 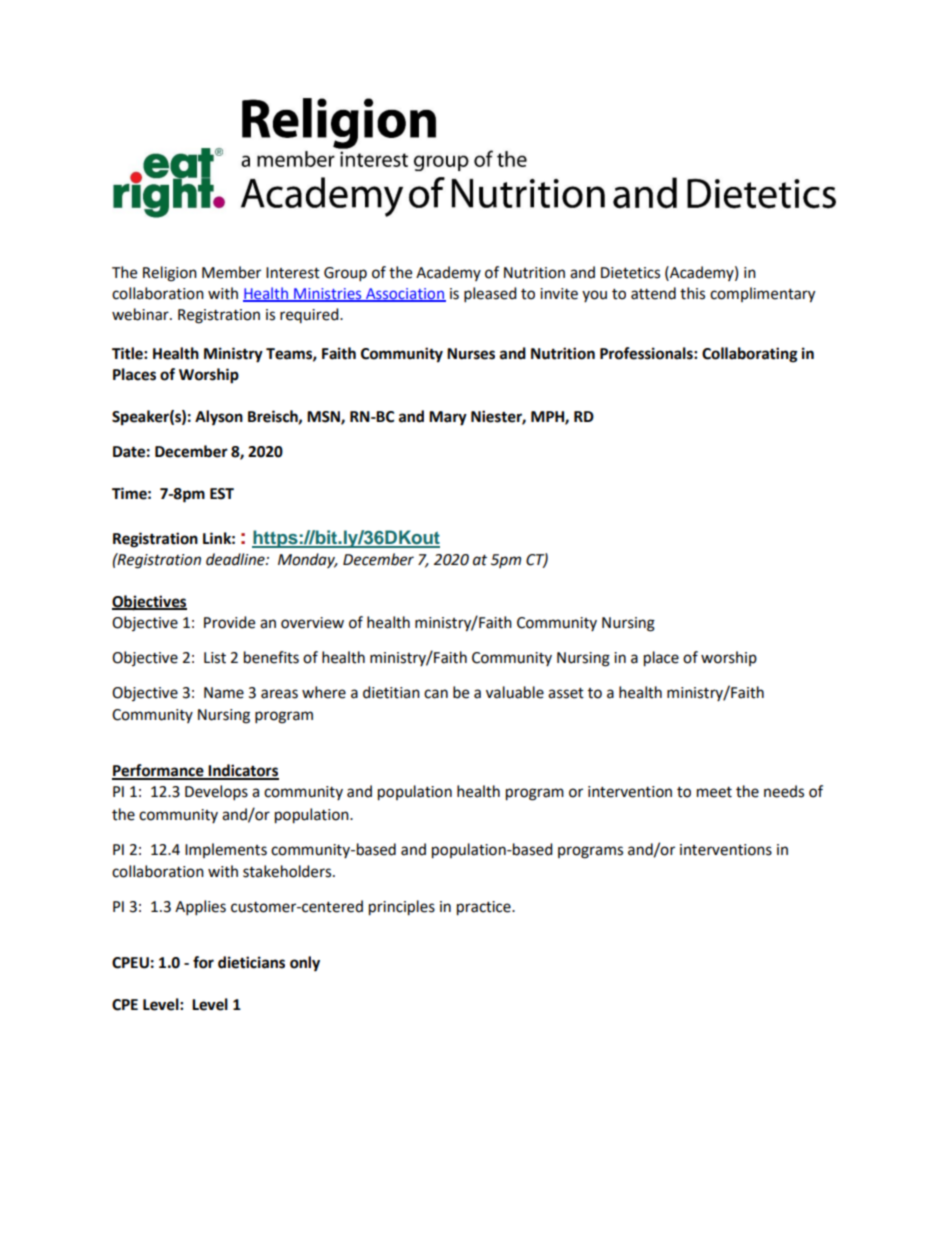 I want to click on practice, so click(x=485, y=908).
